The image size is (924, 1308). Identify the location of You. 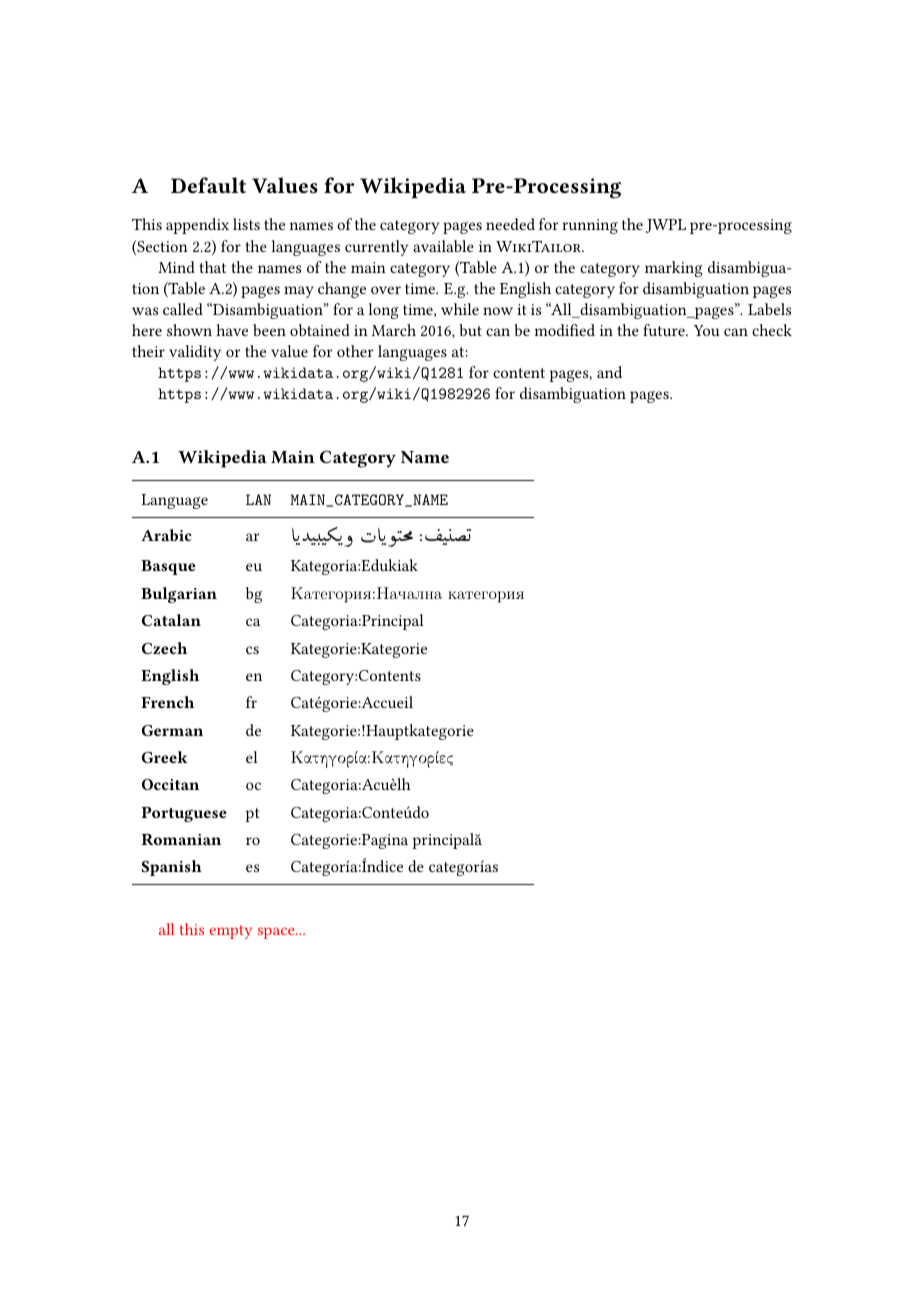
(707, 330).
